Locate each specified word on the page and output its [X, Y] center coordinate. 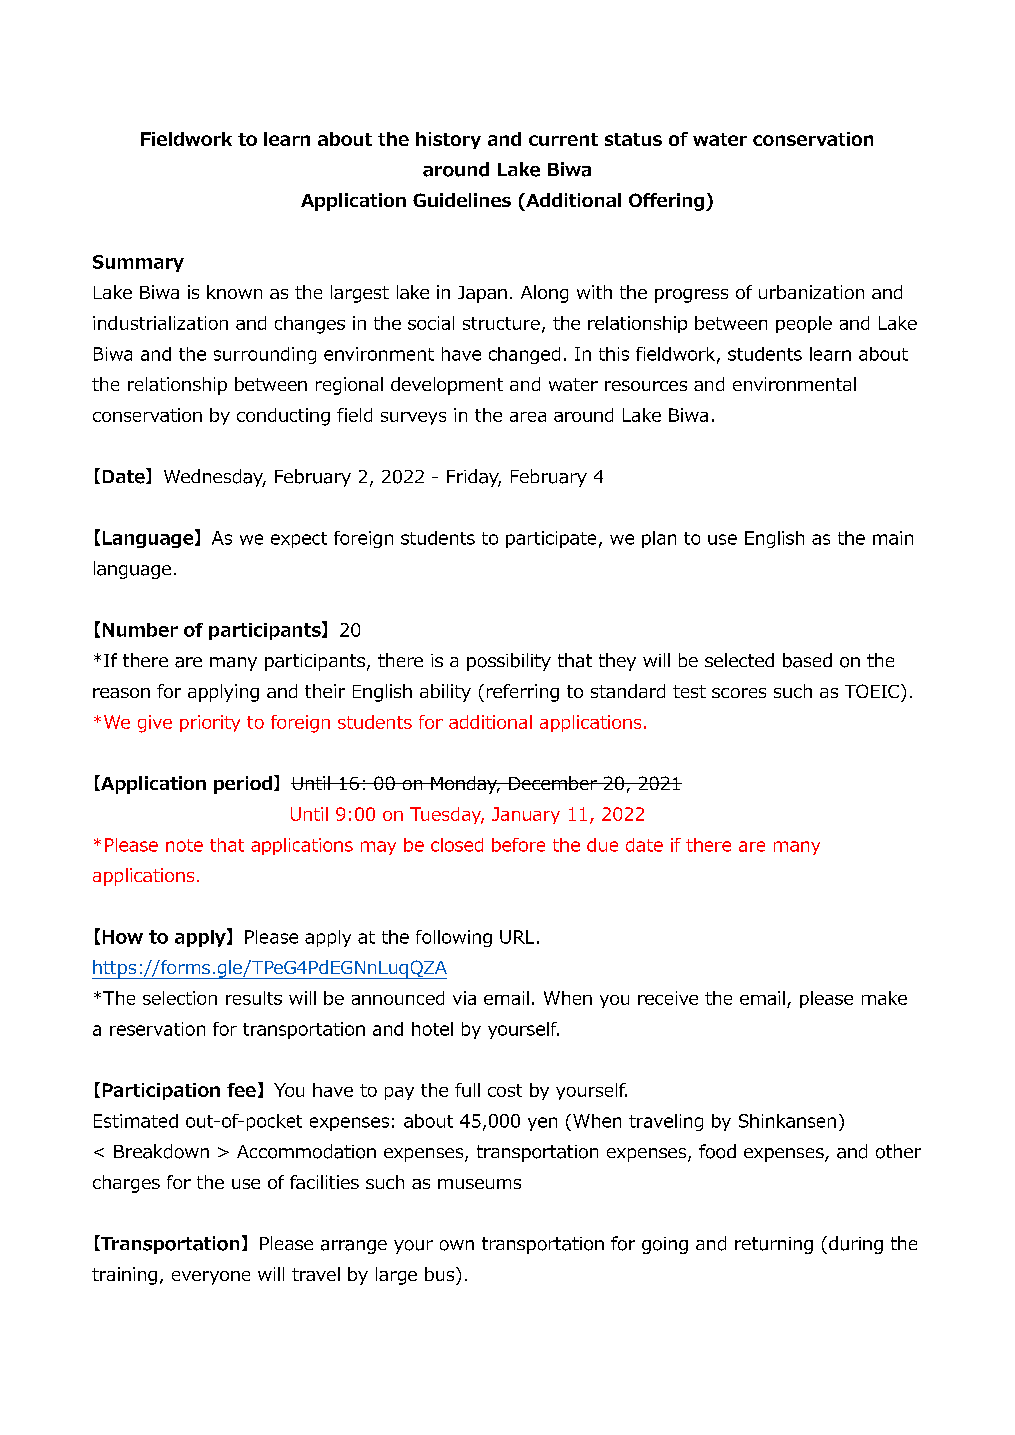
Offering [666, 202]
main [893, 538]
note [184, 845]
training [124, 1276]
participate [551, 539]
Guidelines [462, 200]
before [518, 845]
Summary [138, 263]
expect [299, 540]
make [884, 998]
